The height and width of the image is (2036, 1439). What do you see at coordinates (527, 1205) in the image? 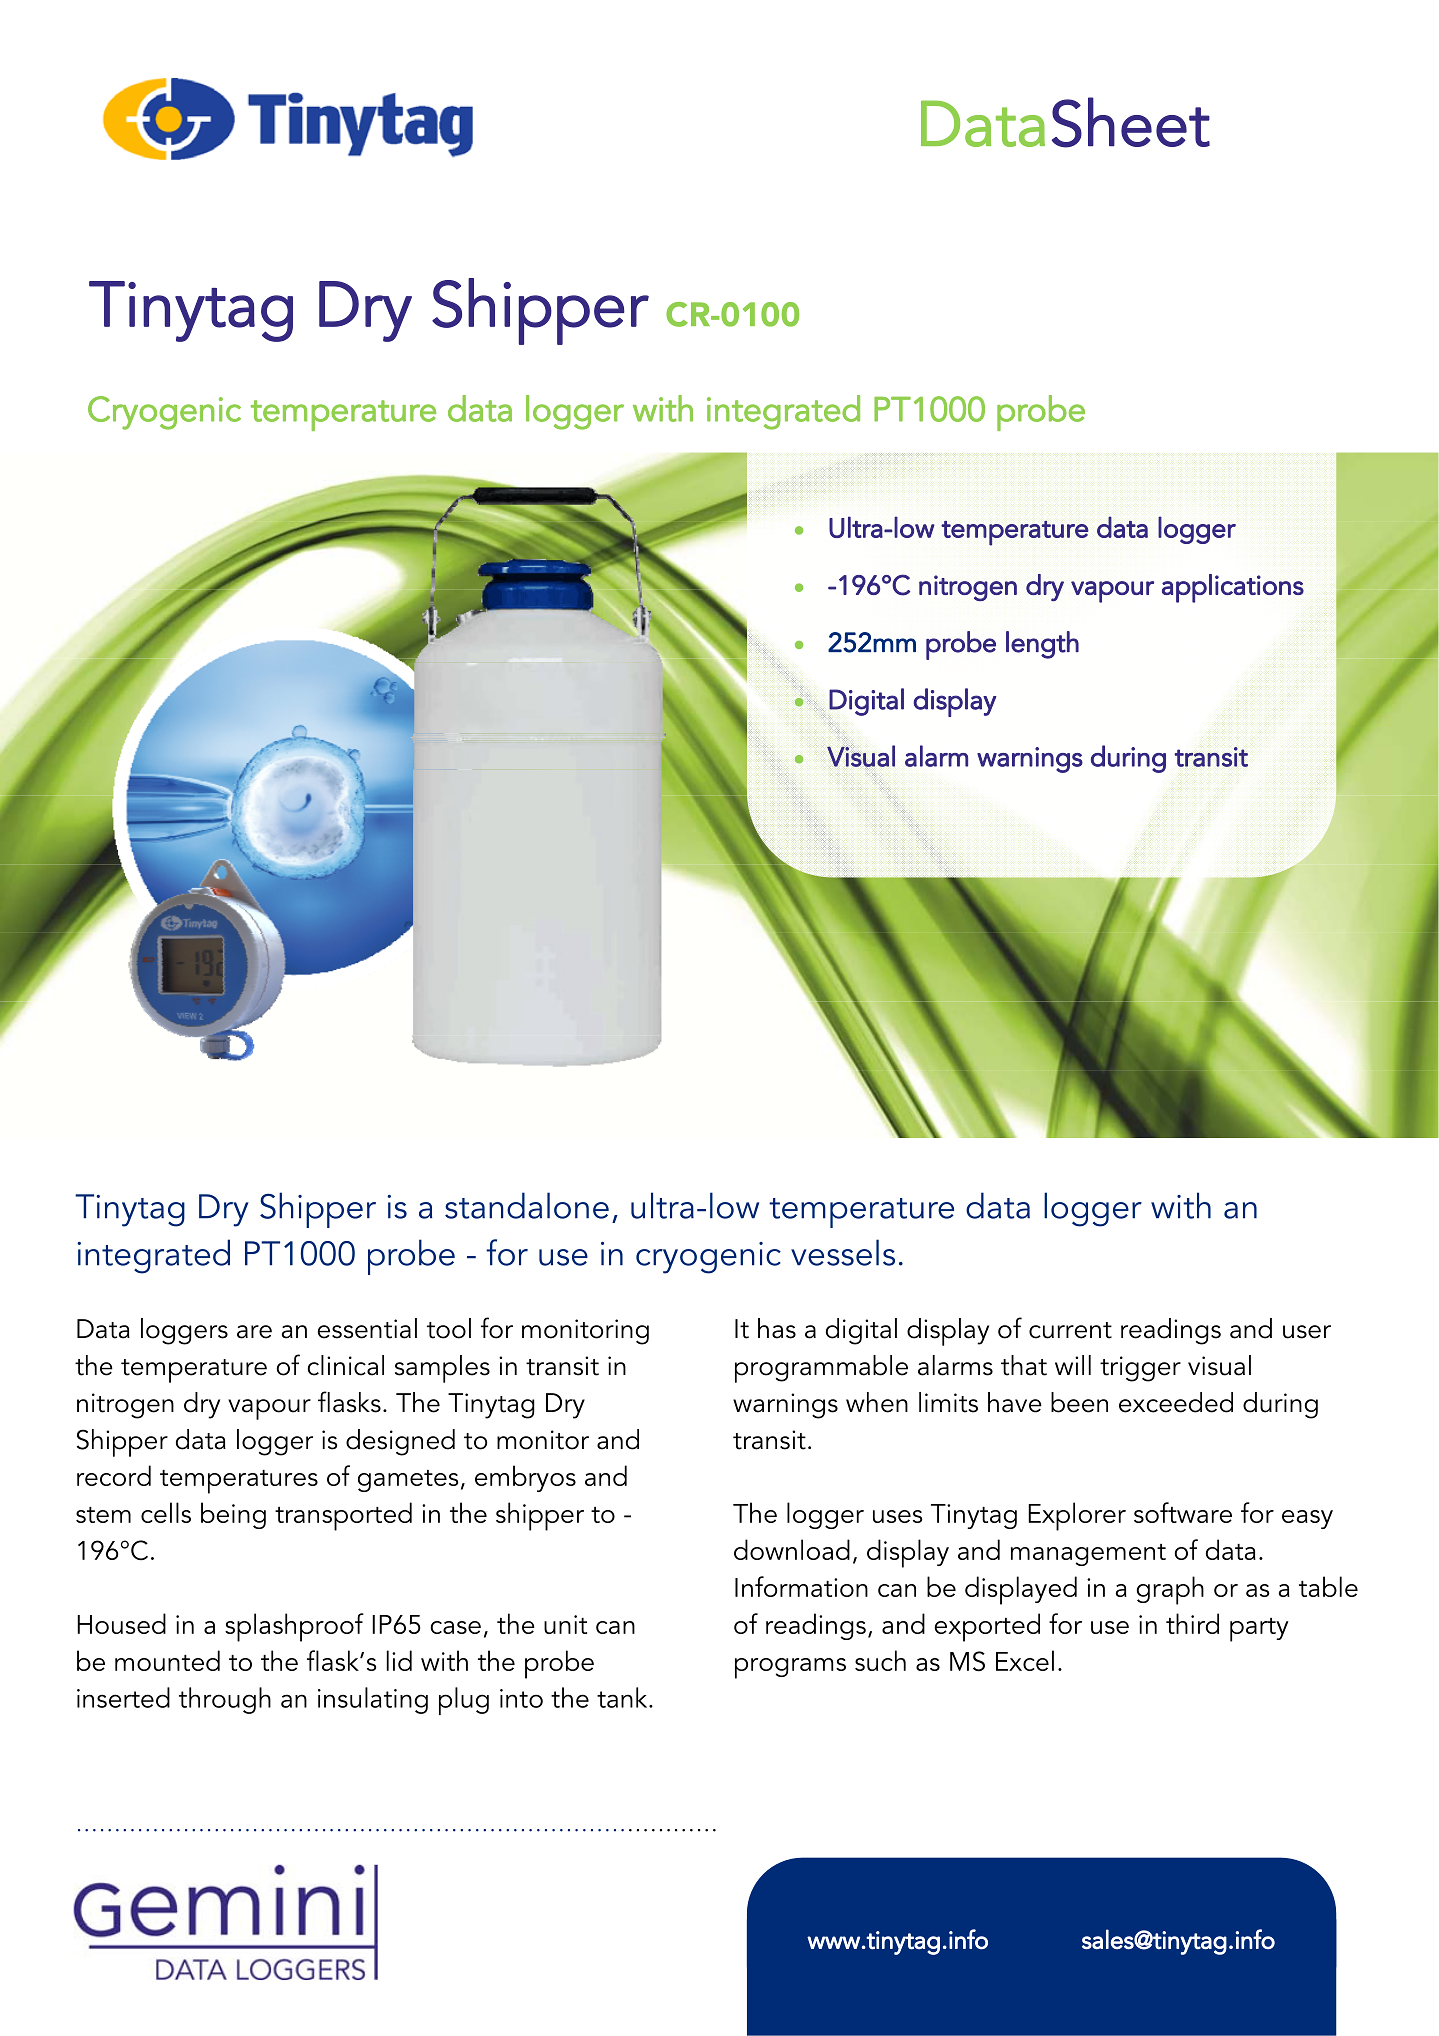
I see `standalone` at bounding box center [527, 1205].
